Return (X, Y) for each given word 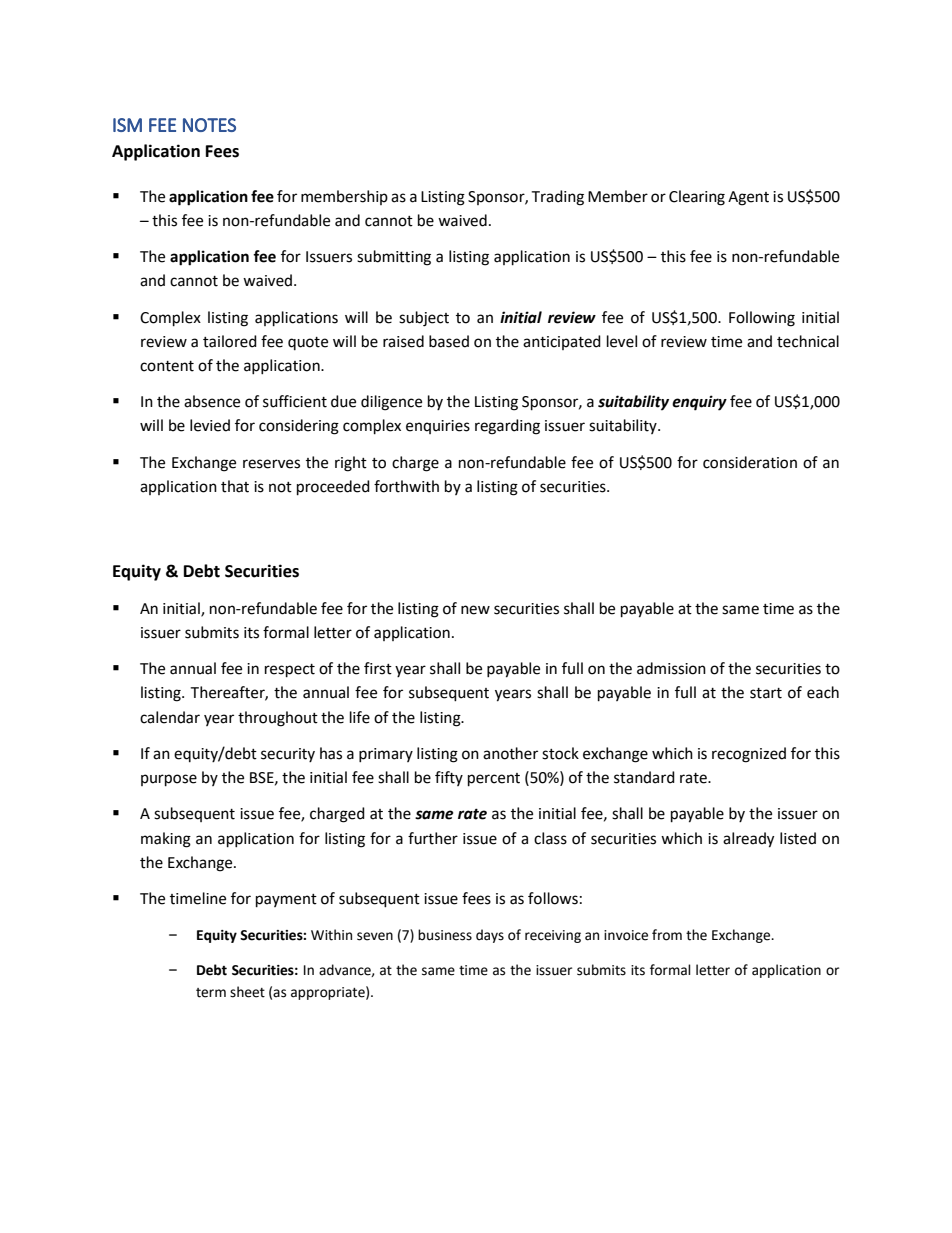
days (490, 936)
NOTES (209, 125)
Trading (557, 198)
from (667, 935)
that (235, 486)
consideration (750, 462)
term (211, 993)
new (475, 610)
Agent (748, 198)
